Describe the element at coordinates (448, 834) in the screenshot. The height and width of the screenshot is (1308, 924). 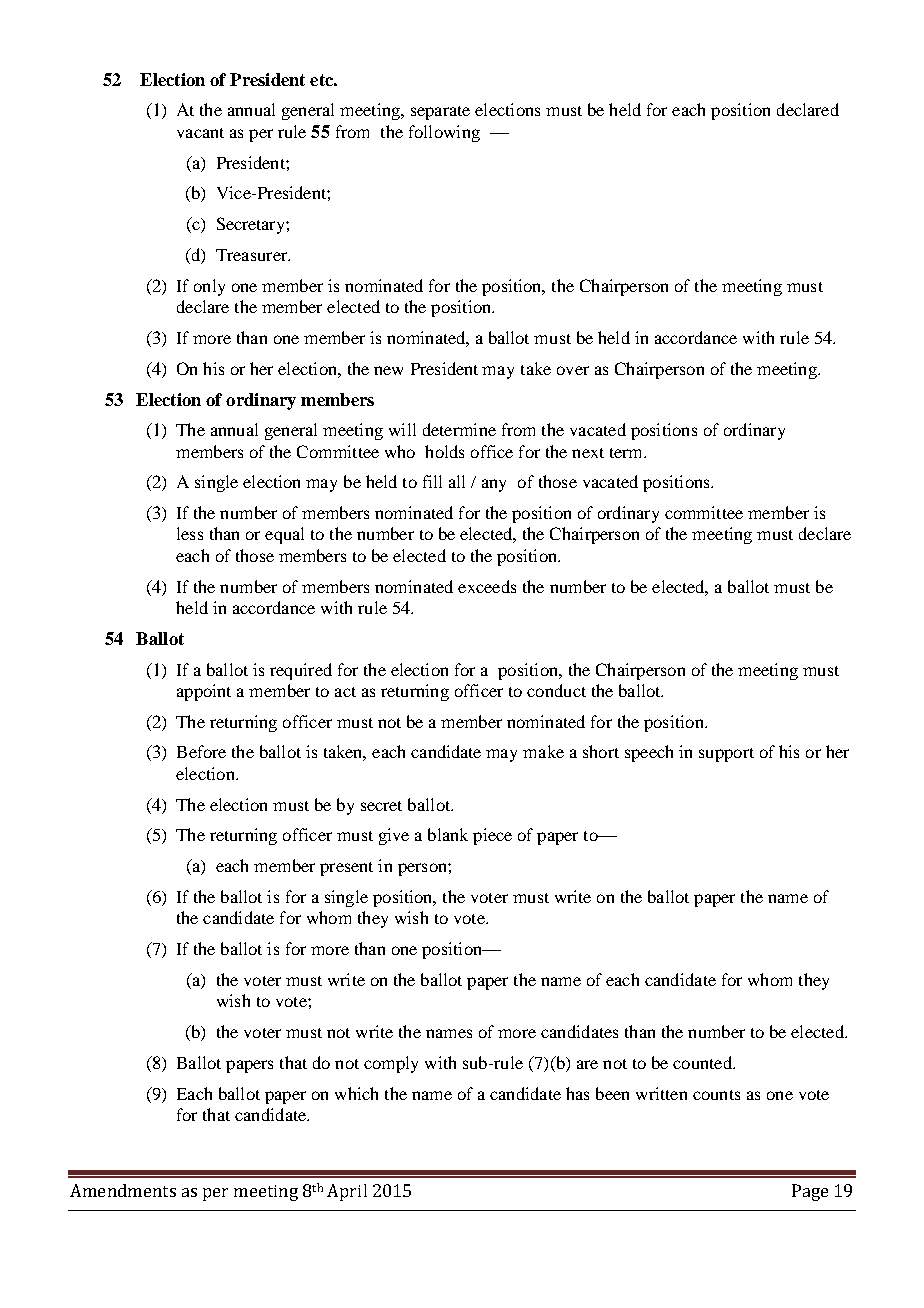
I see `blank` at that location.
